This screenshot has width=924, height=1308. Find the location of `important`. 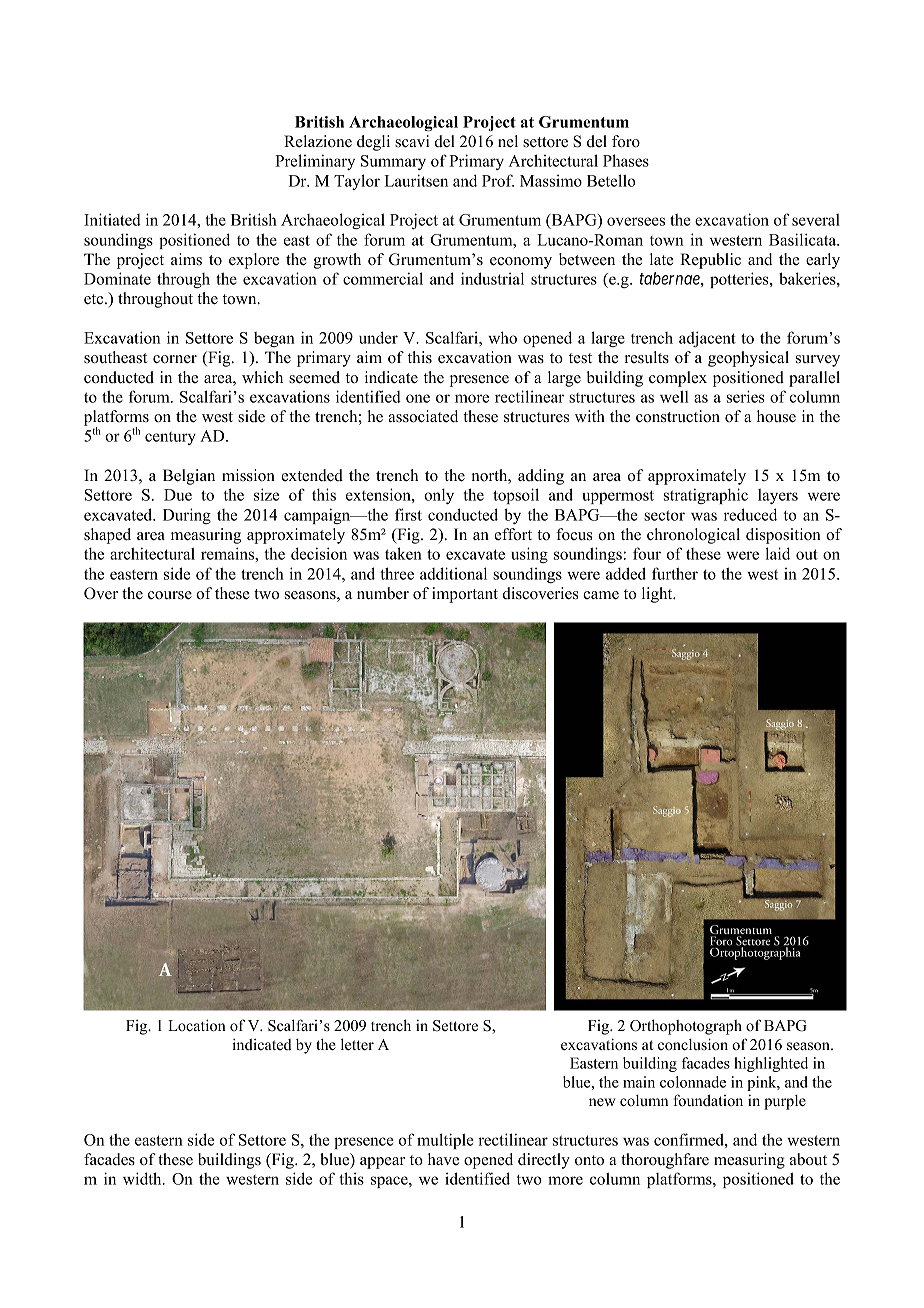

important is located at coordinates (465, 595).
